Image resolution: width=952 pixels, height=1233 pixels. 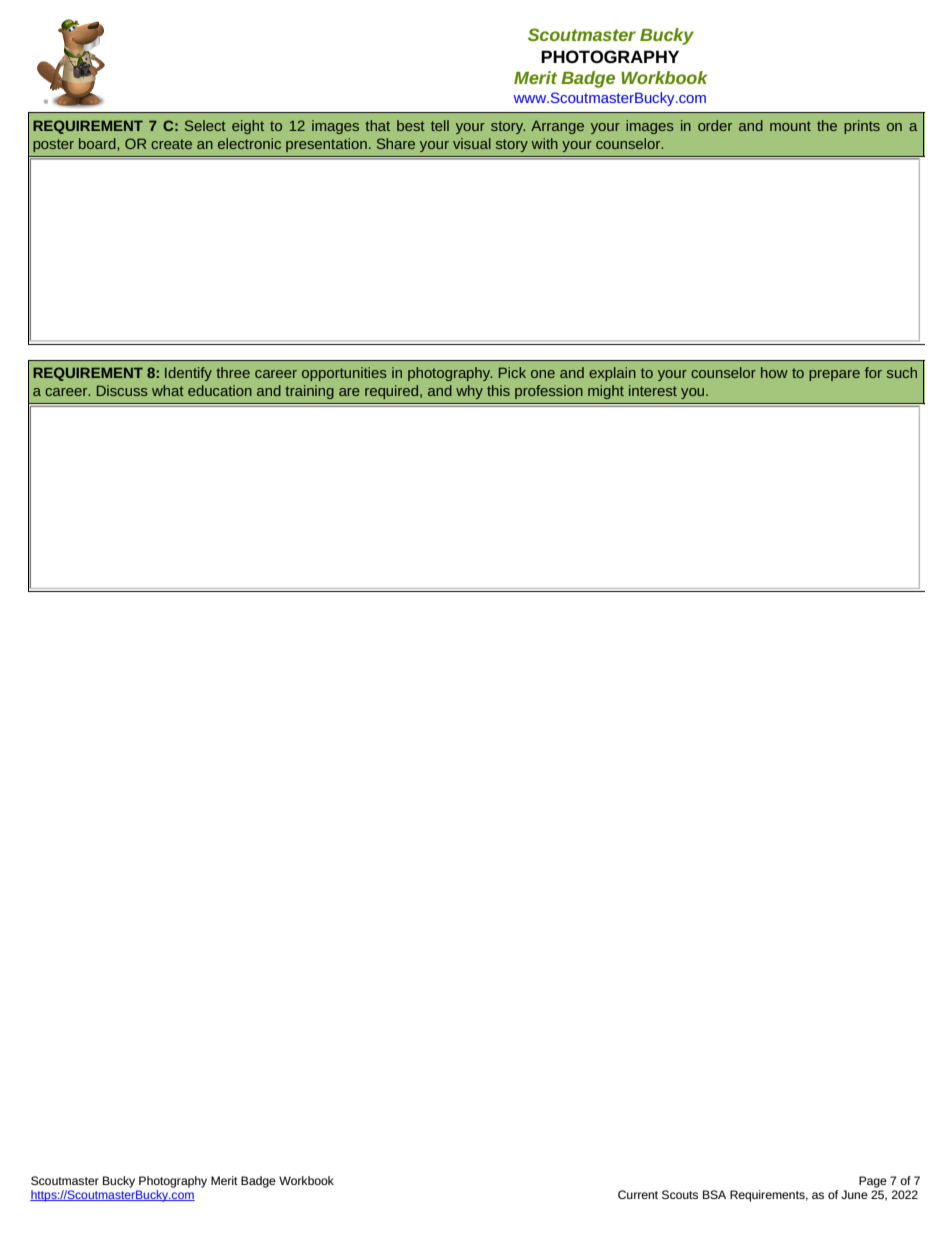 What do you see at coordinates (638, 1194) in the image?
I see `Current` at bounding box center [638, 1194].
